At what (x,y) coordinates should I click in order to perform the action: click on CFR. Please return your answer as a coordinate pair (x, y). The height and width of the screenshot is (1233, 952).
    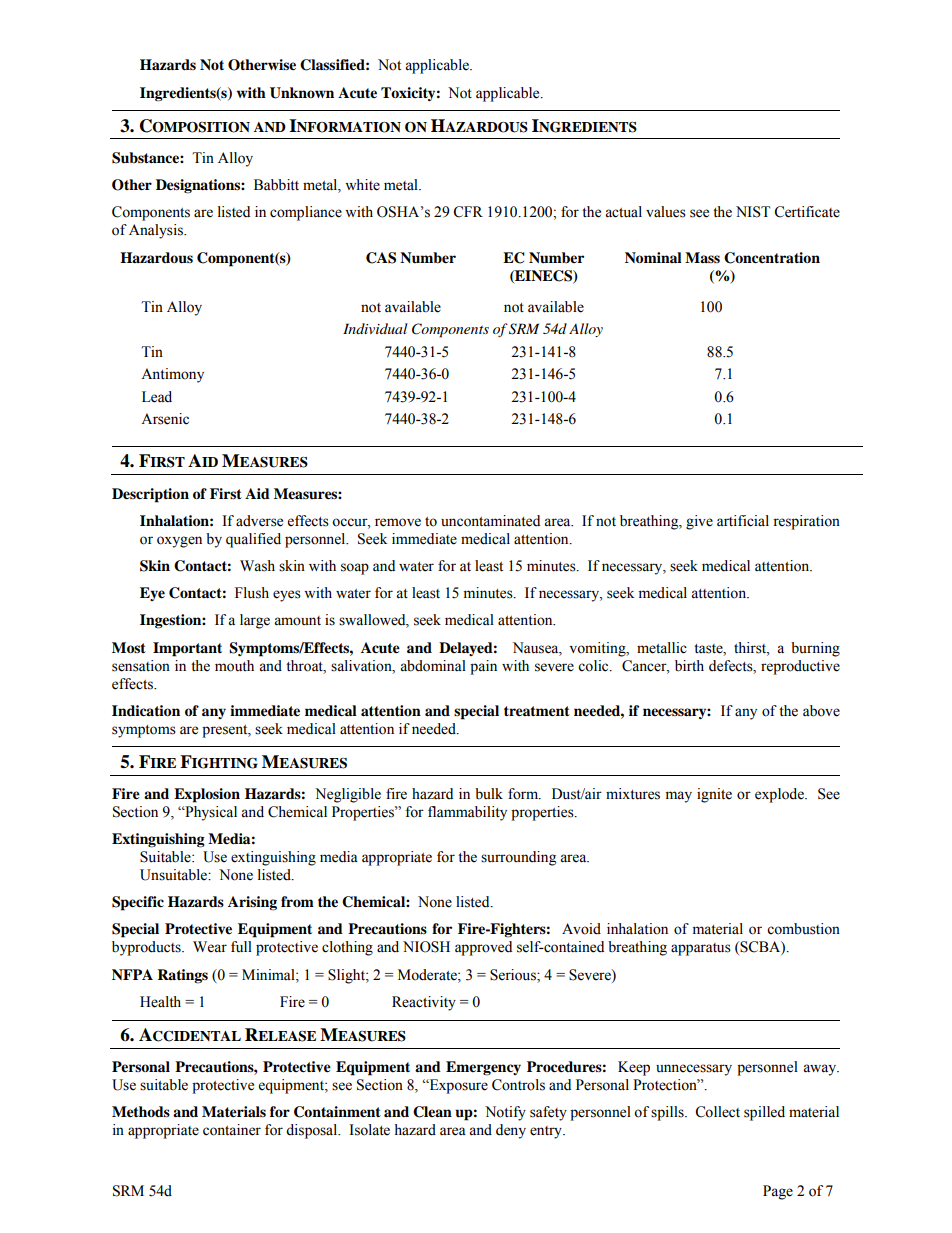
    Looking at the image, I should click on (468, 212).
